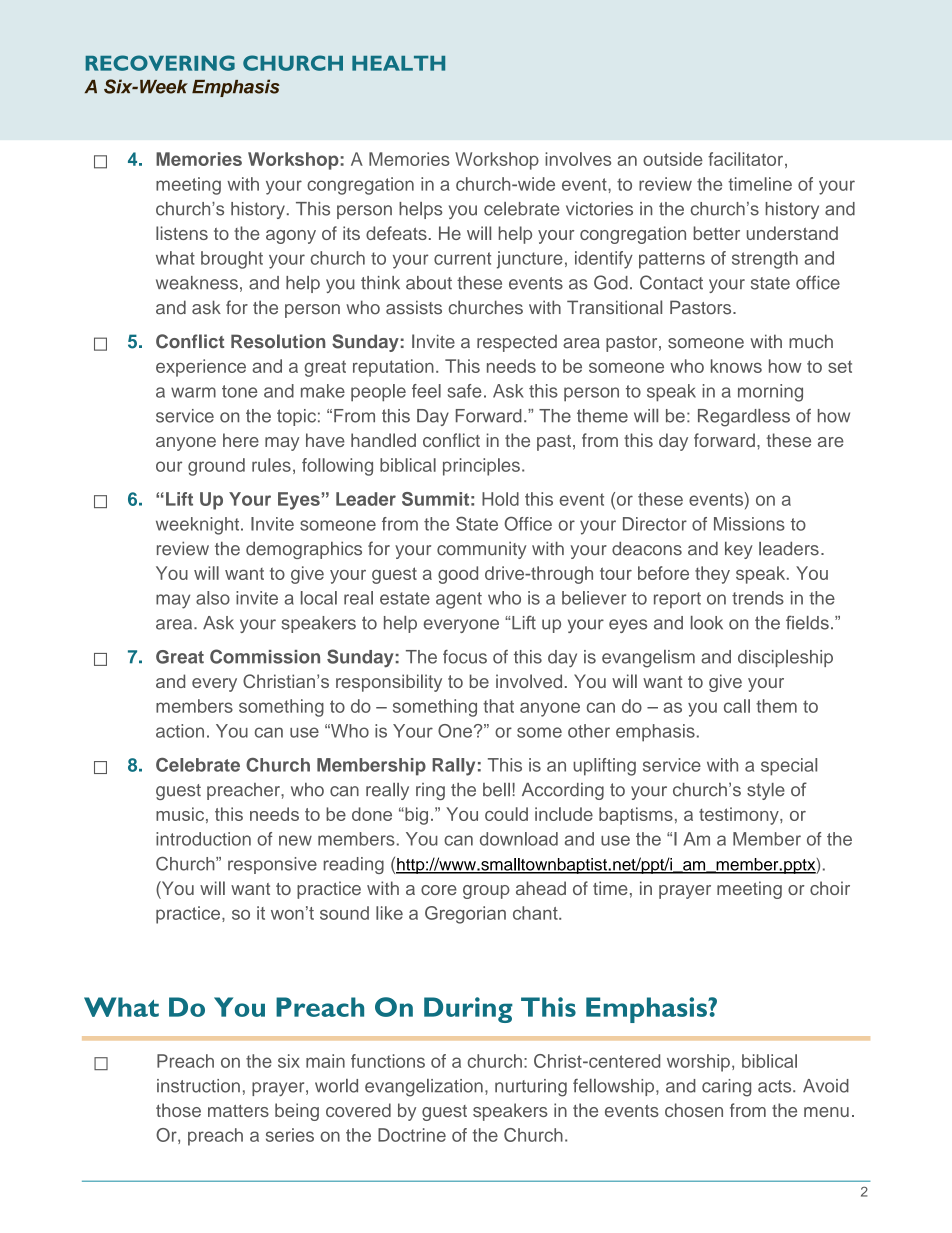 The height and width of the screenshot is (1233, 952). Describe the element at coordinates (412, 1135) in the screenshot. I see `Doctrine` at that location.
